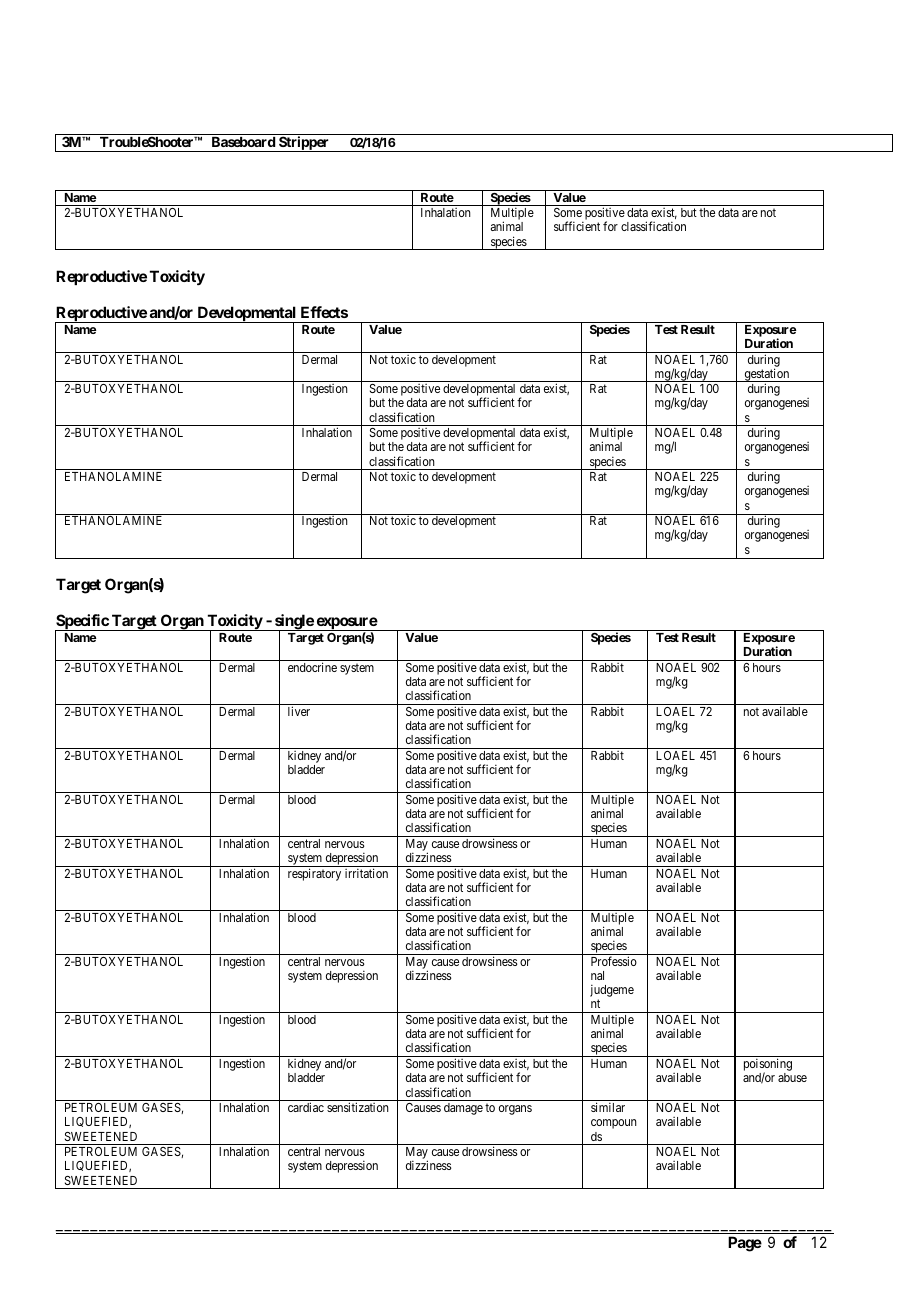  Describe the element at coordinates (82, 623) in the screenshot. I see `Specific` at that location.
